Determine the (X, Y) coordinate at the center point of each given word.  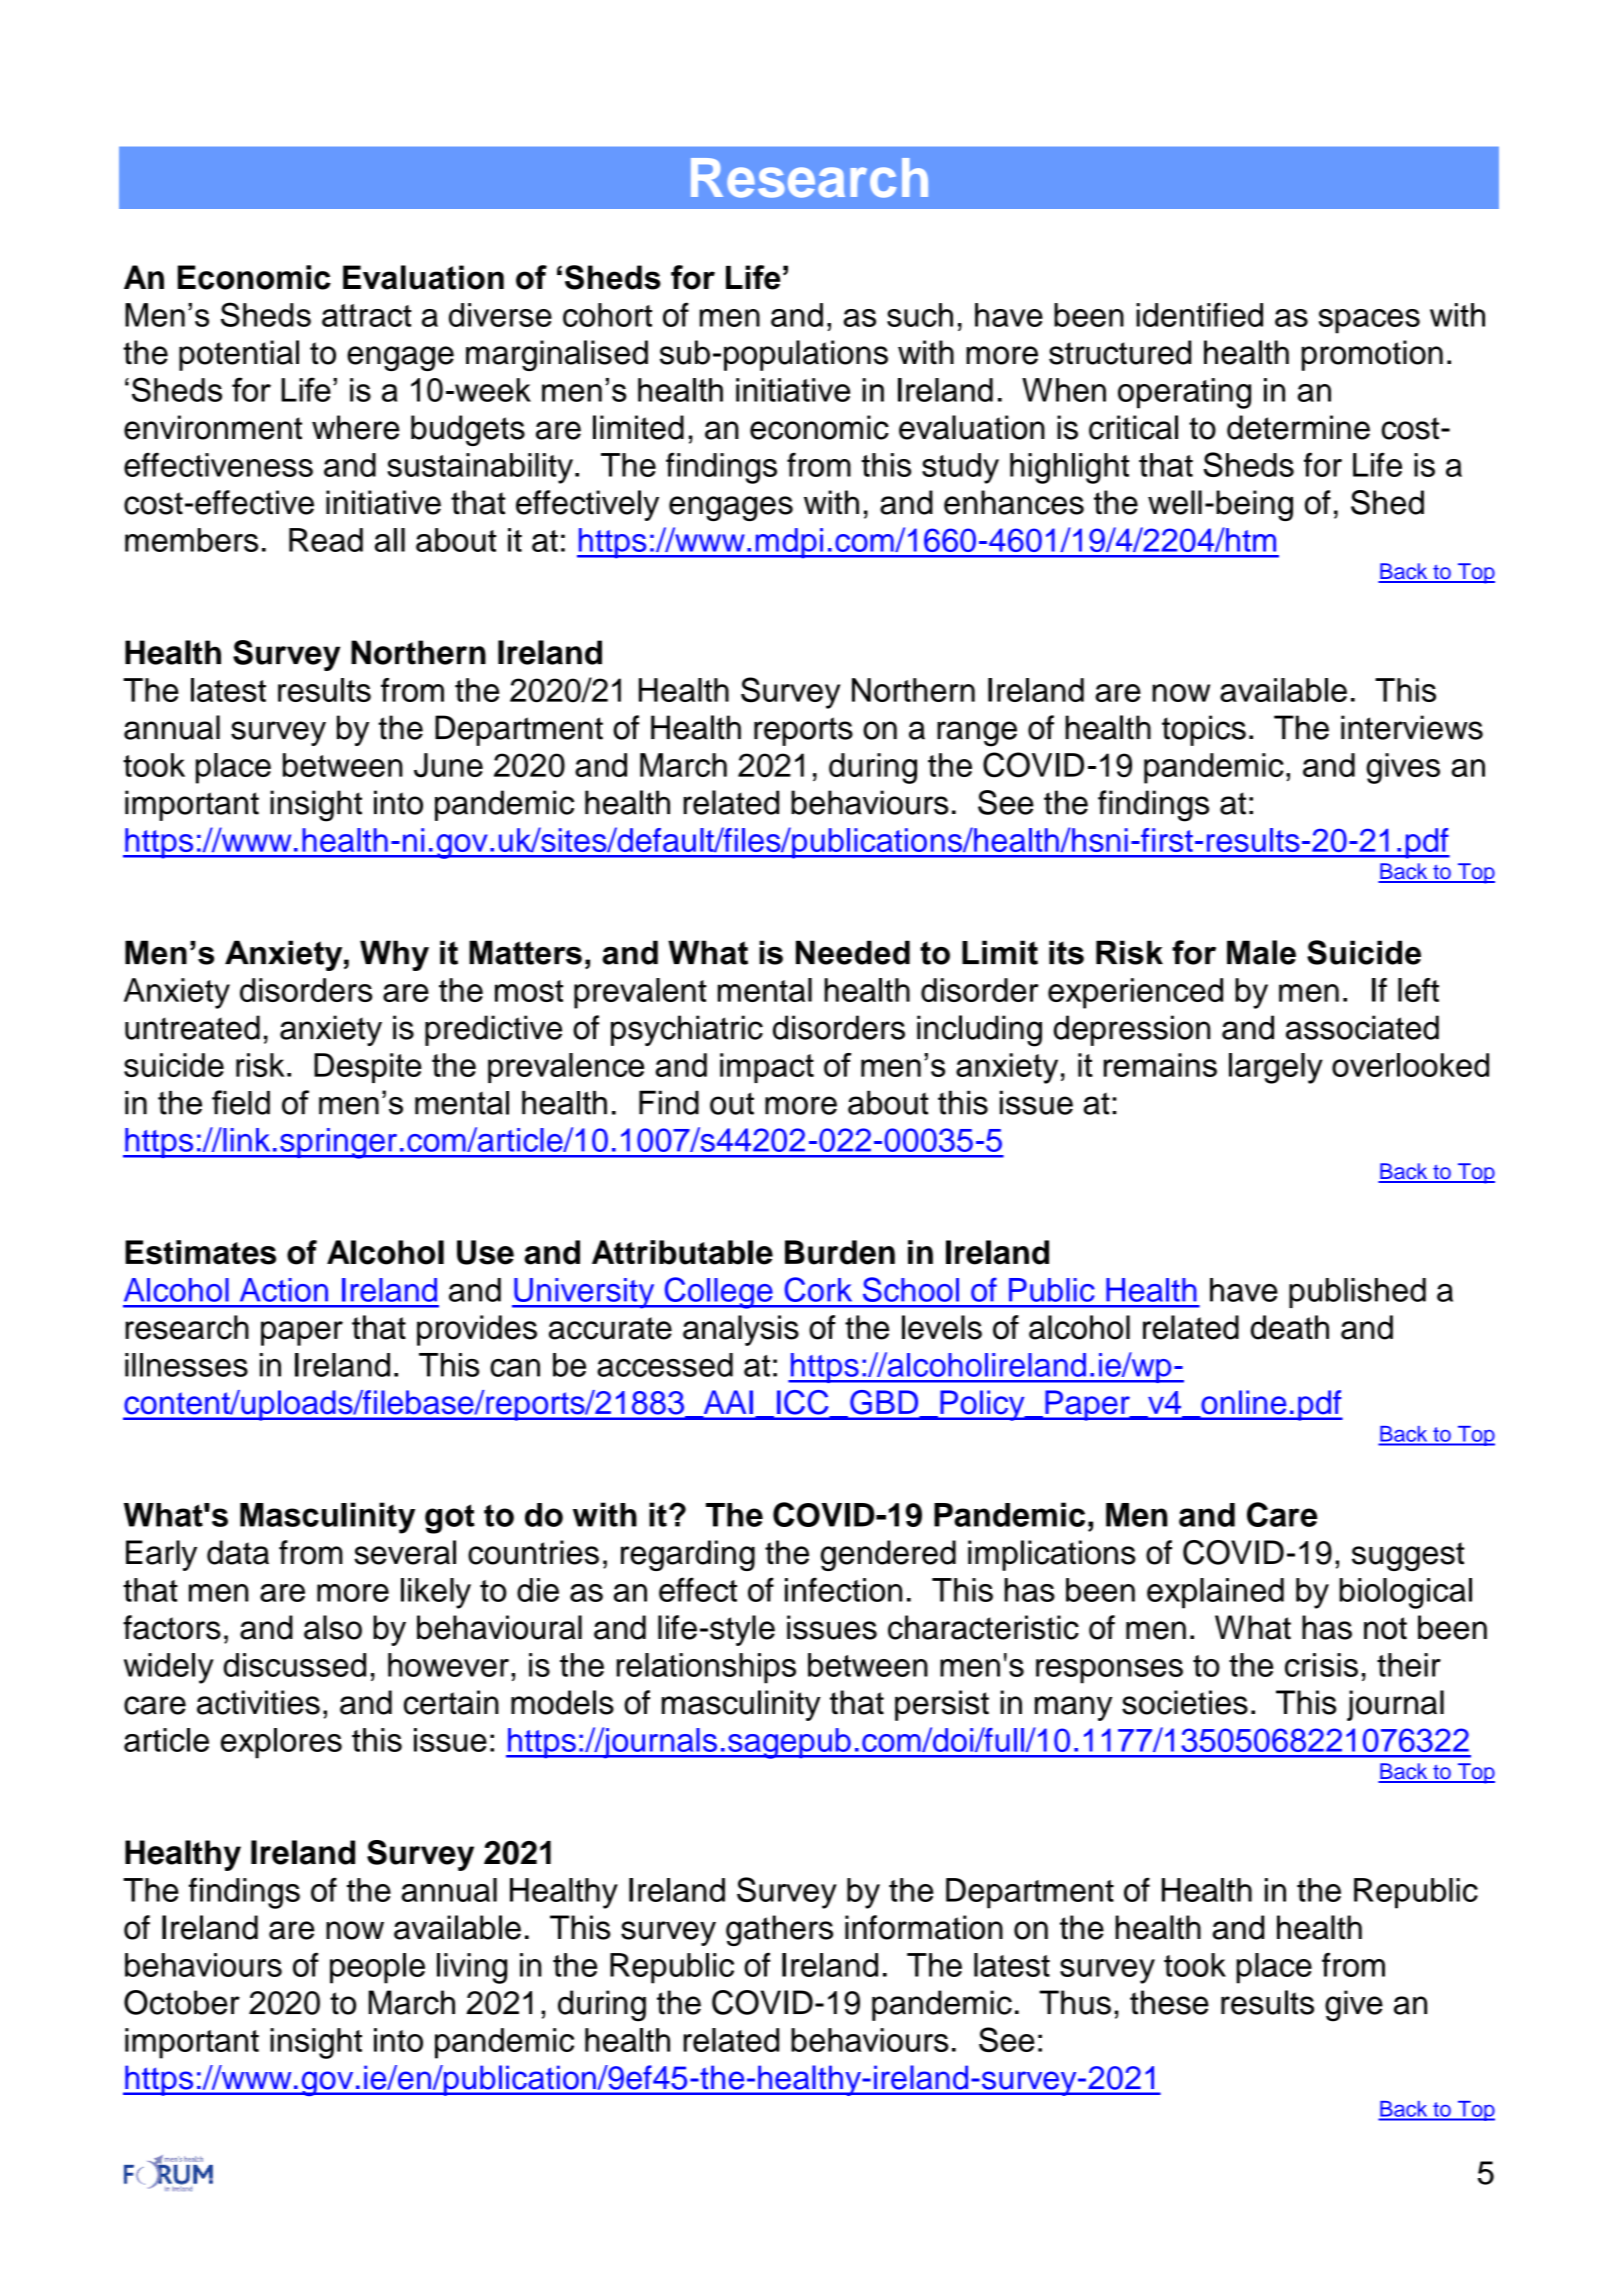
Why (394, 955)
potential (239, 355)
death (1290, 1327)
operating (1184, 393)
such (920, 315)
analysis (741, 1330)
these (1169, 2002)
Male (1261, 952)
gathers (779, 1930)
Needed (853, 952)
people (377, 1968)
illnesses (186, 1365)
